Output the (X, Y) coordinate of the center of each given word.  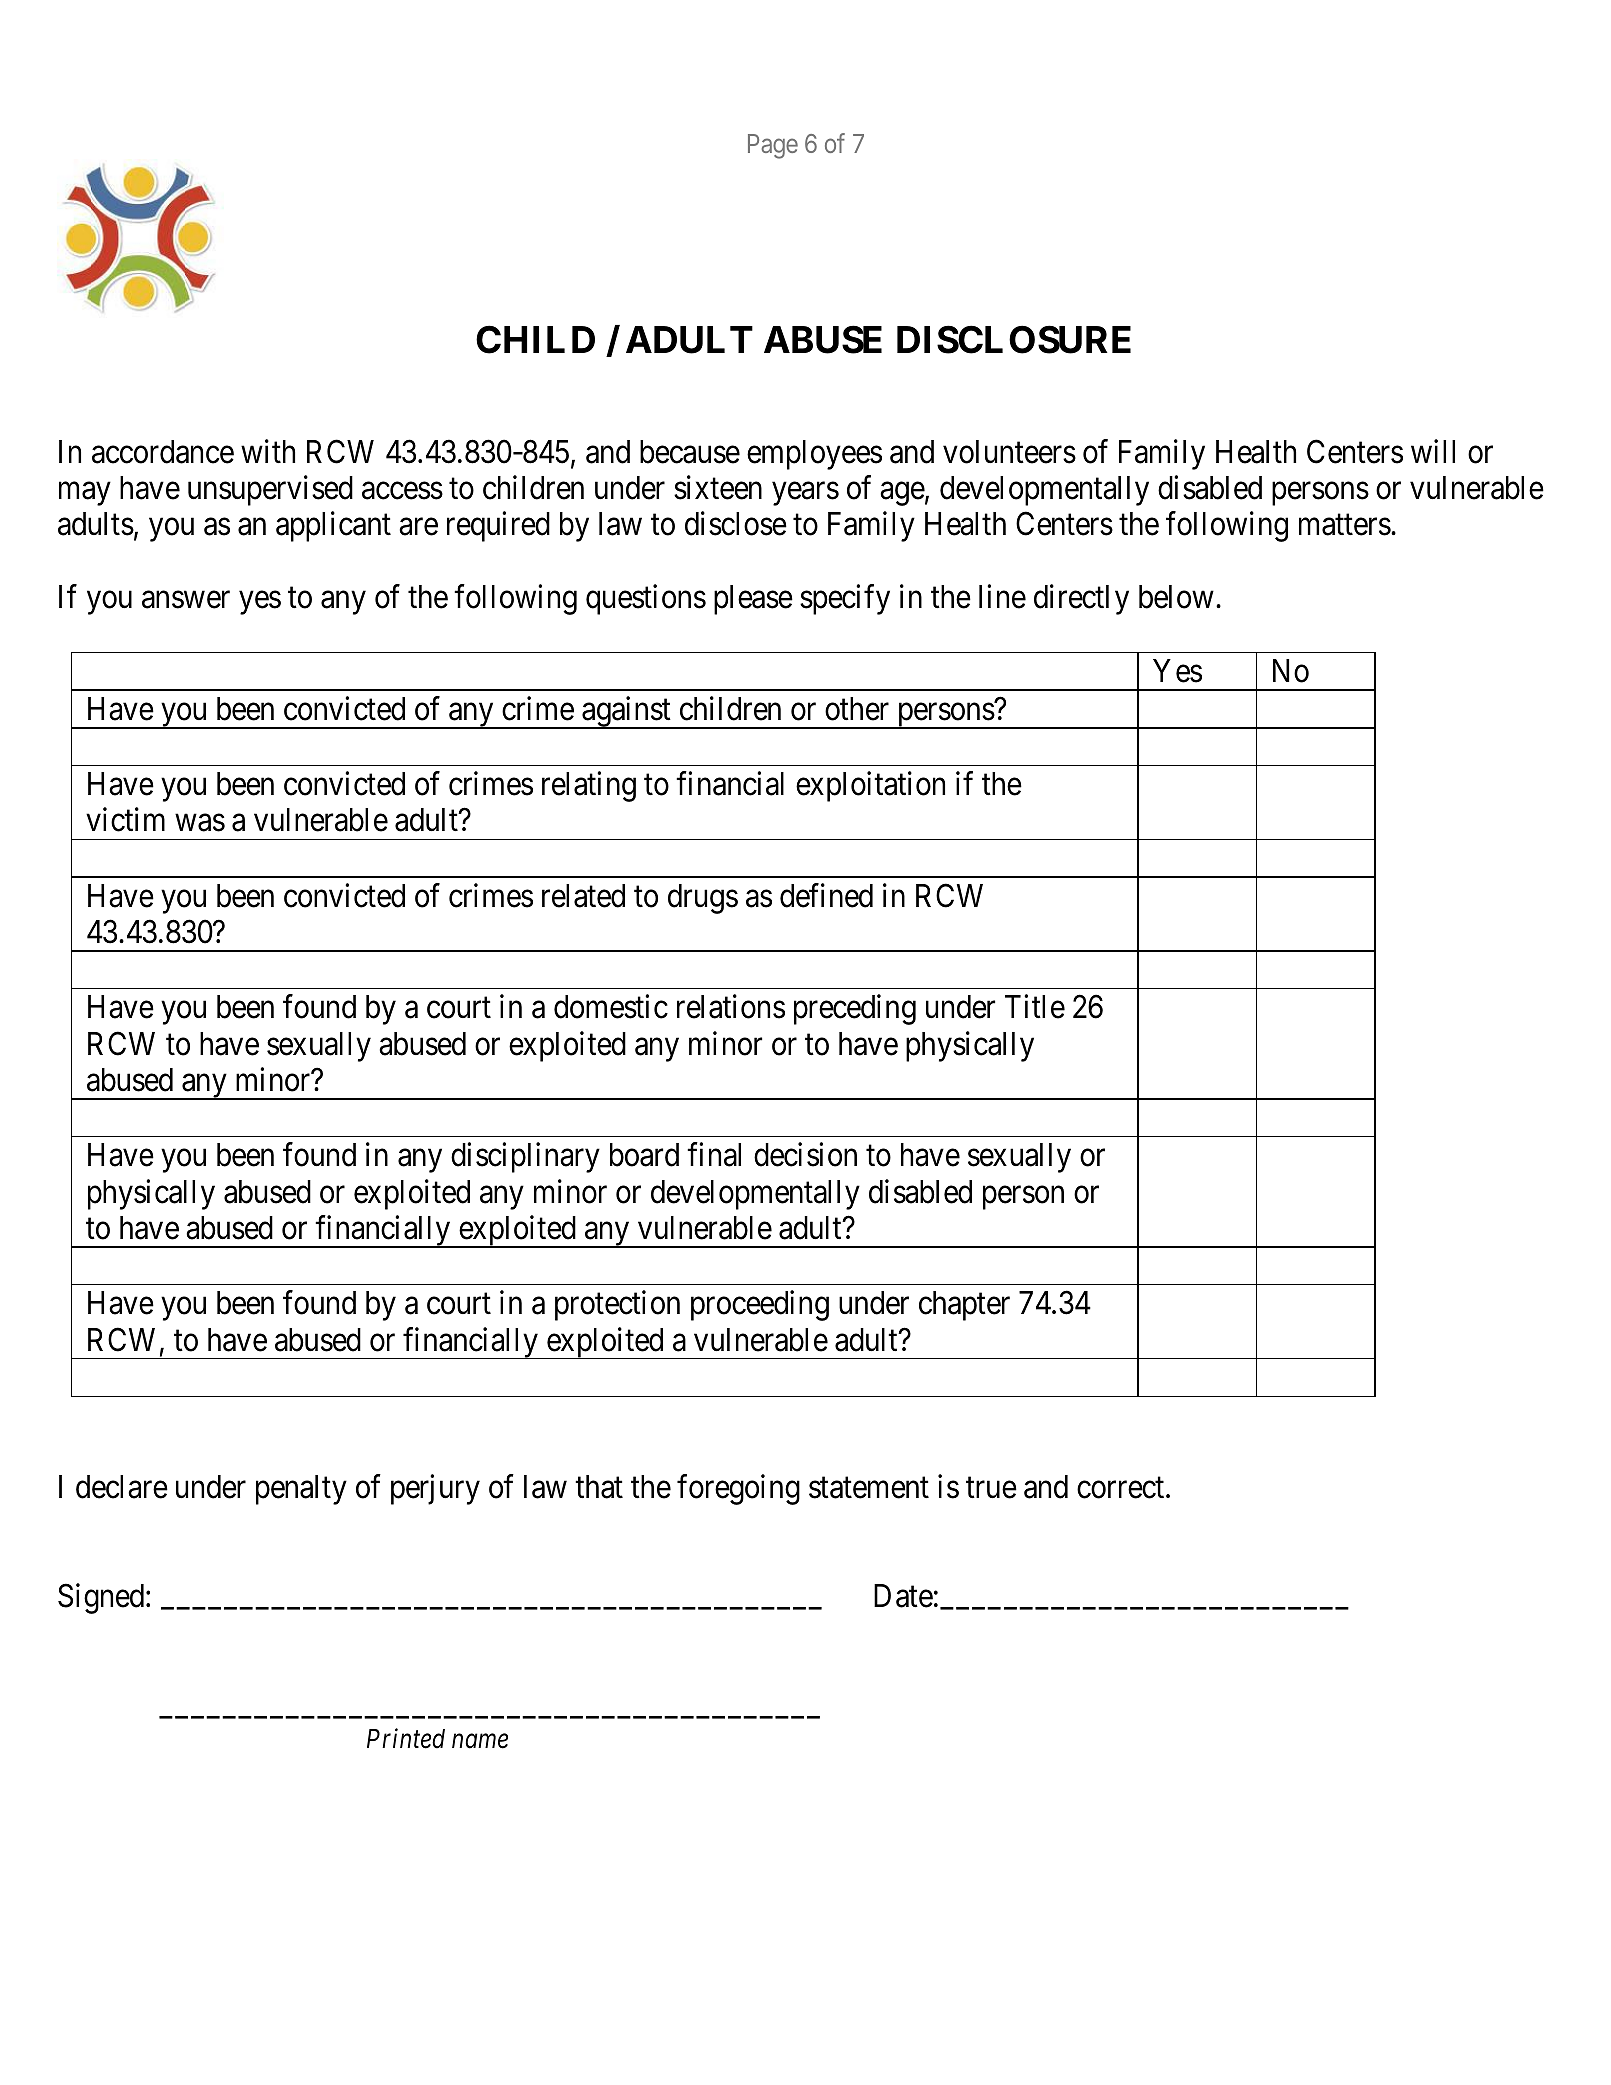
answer (186, 600)
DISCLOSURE (1014, 339)
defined (826, 895)
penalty (301, 1490)
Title (1035, 1007)
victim (125, 820)
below (1176, 597)
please (753, 600)
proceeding (760, 1306)
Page (773, 146)
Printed (406, 1738)
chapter (964, 1306)
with (268, 451)
